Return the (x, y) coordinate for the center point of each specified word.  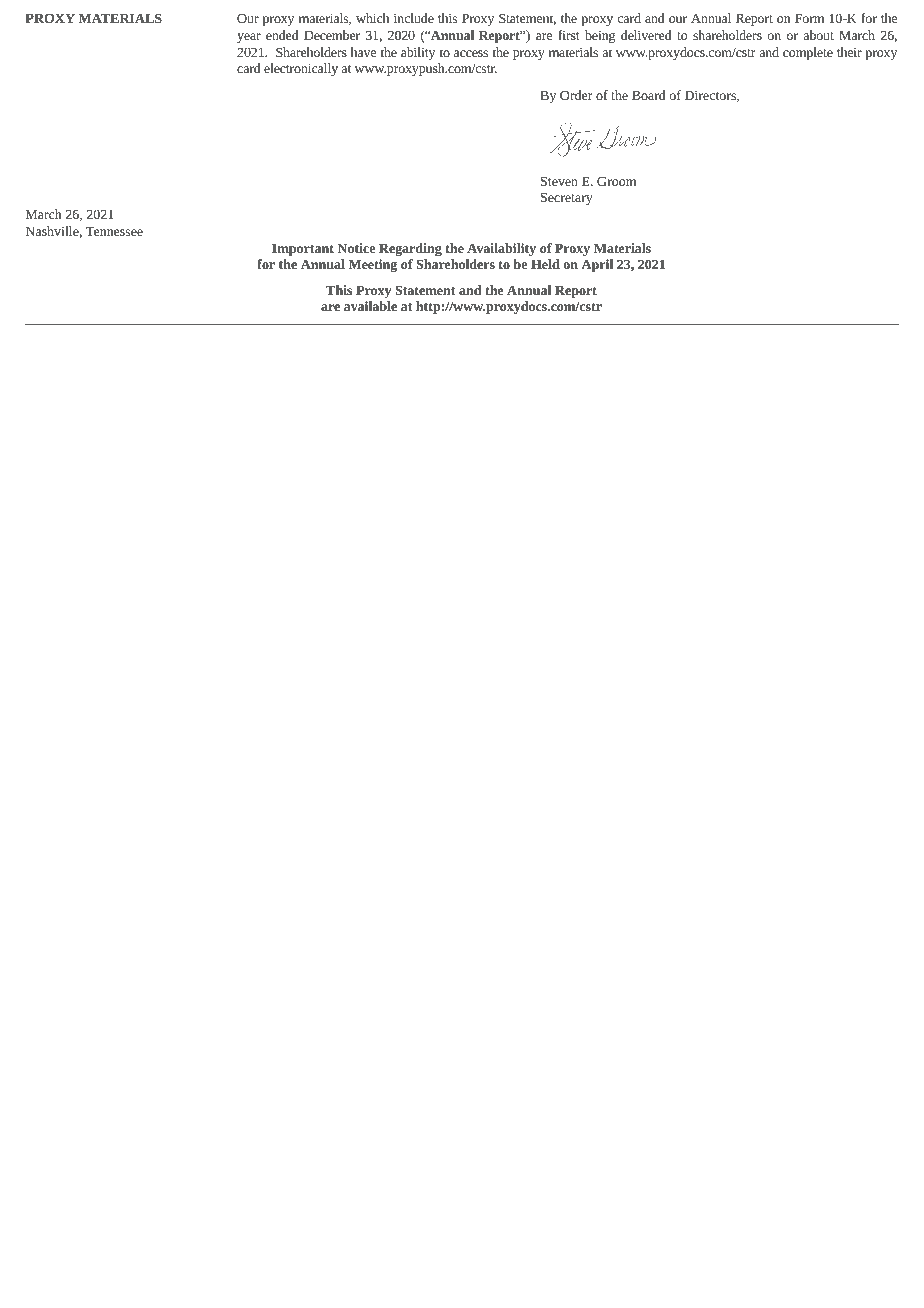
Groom (616, 181)
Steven (559, 181)
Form (809, 18)
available (370, 306)
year (249, 38)
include (414, 18)
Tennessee (114, 231)
